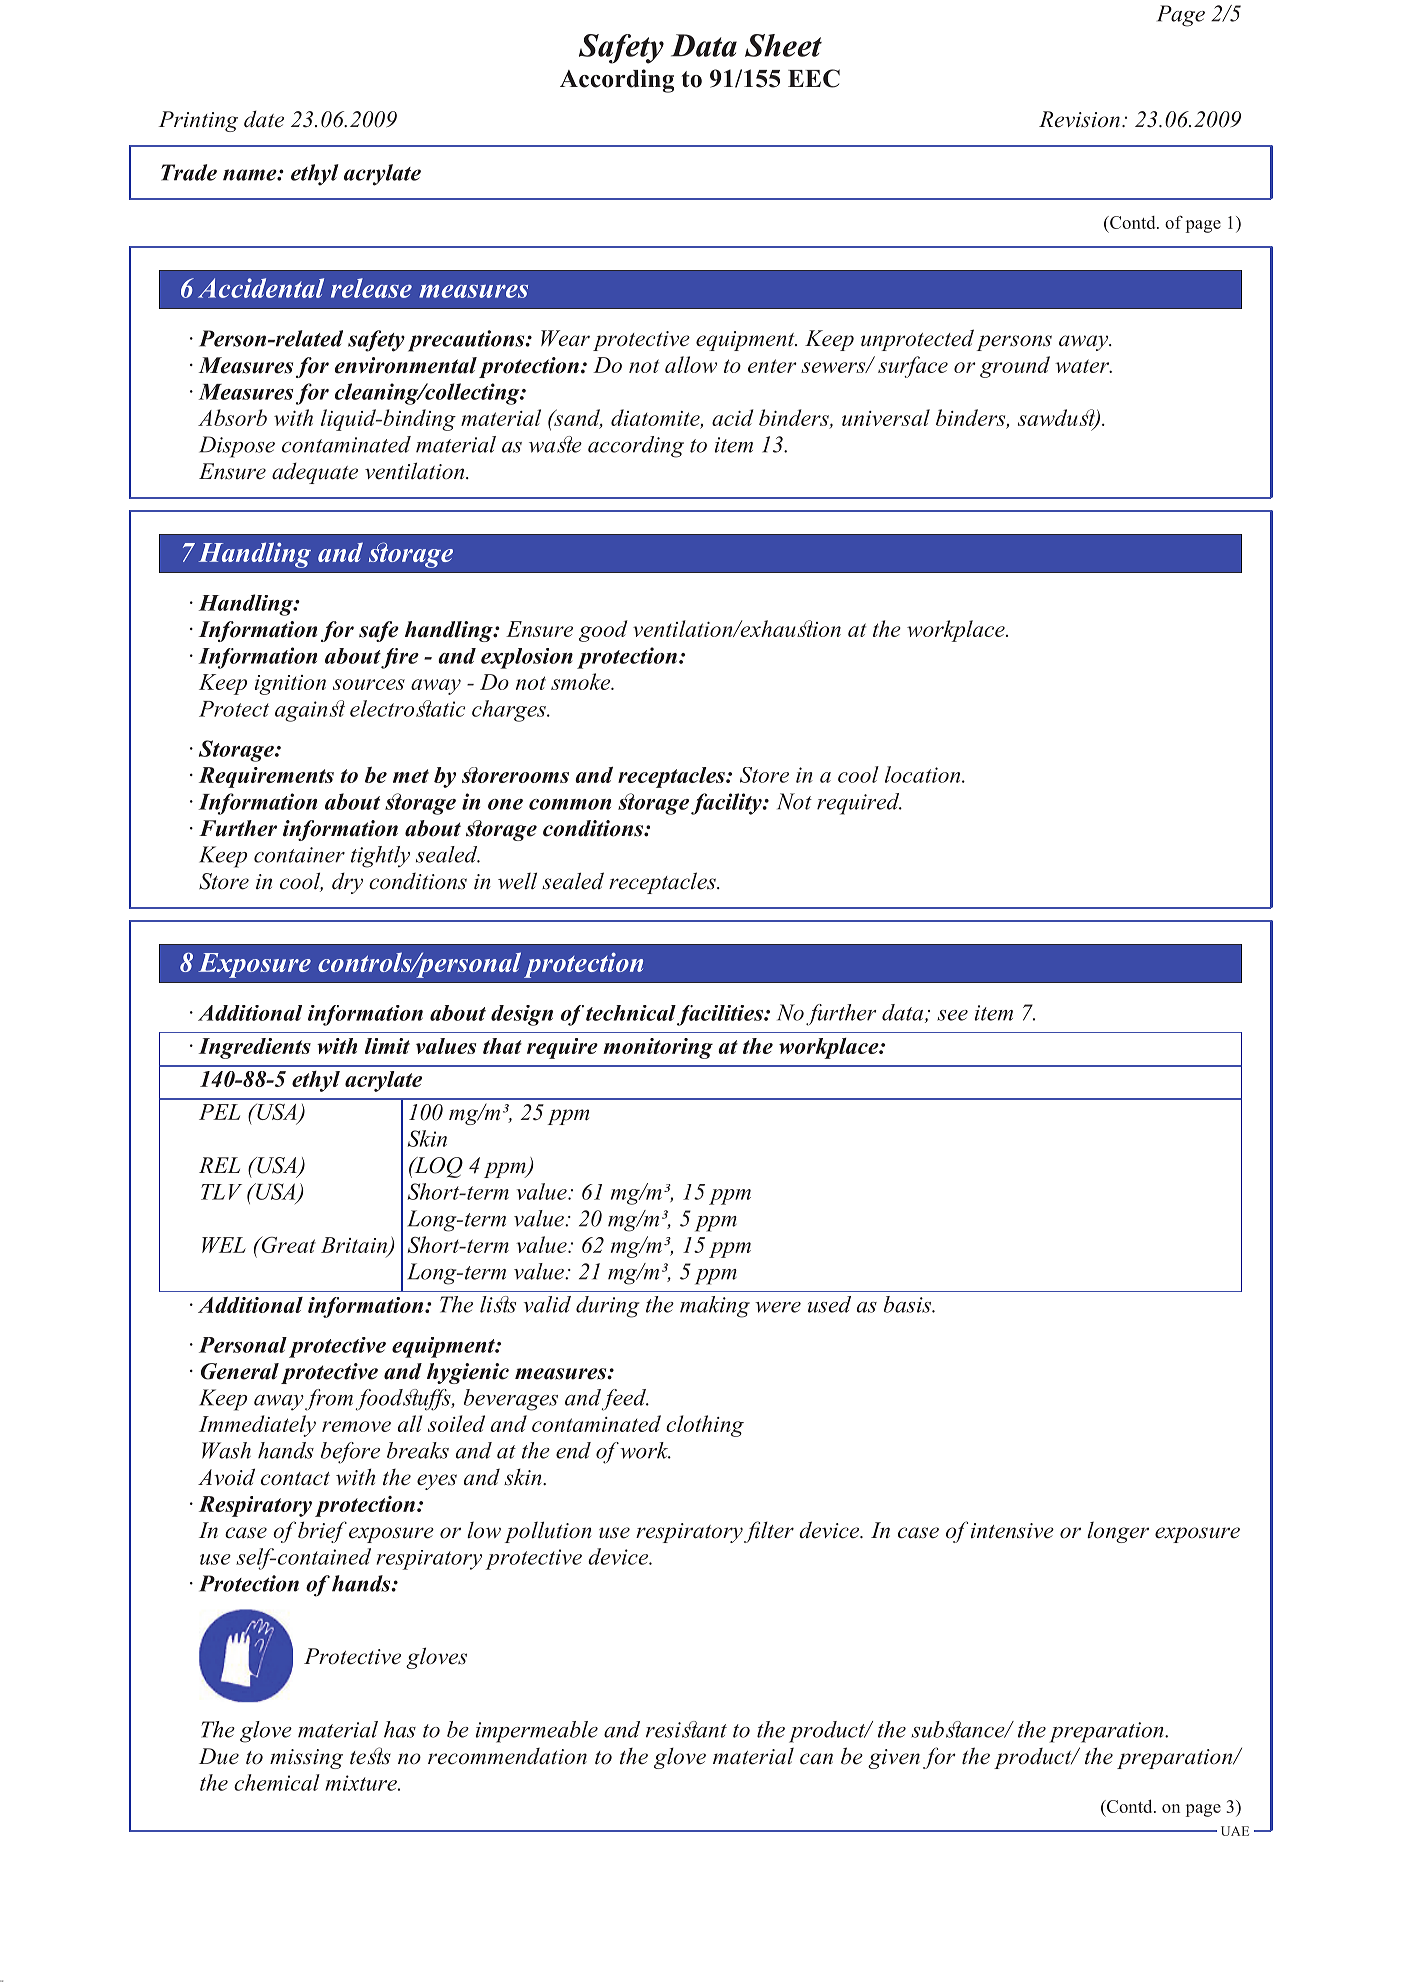 This screenshot has width=1401, height=1983. What do you see at coordinates (783, 45) in the screenshot?
I see `Sheet` at bounding box center [783, 45].
